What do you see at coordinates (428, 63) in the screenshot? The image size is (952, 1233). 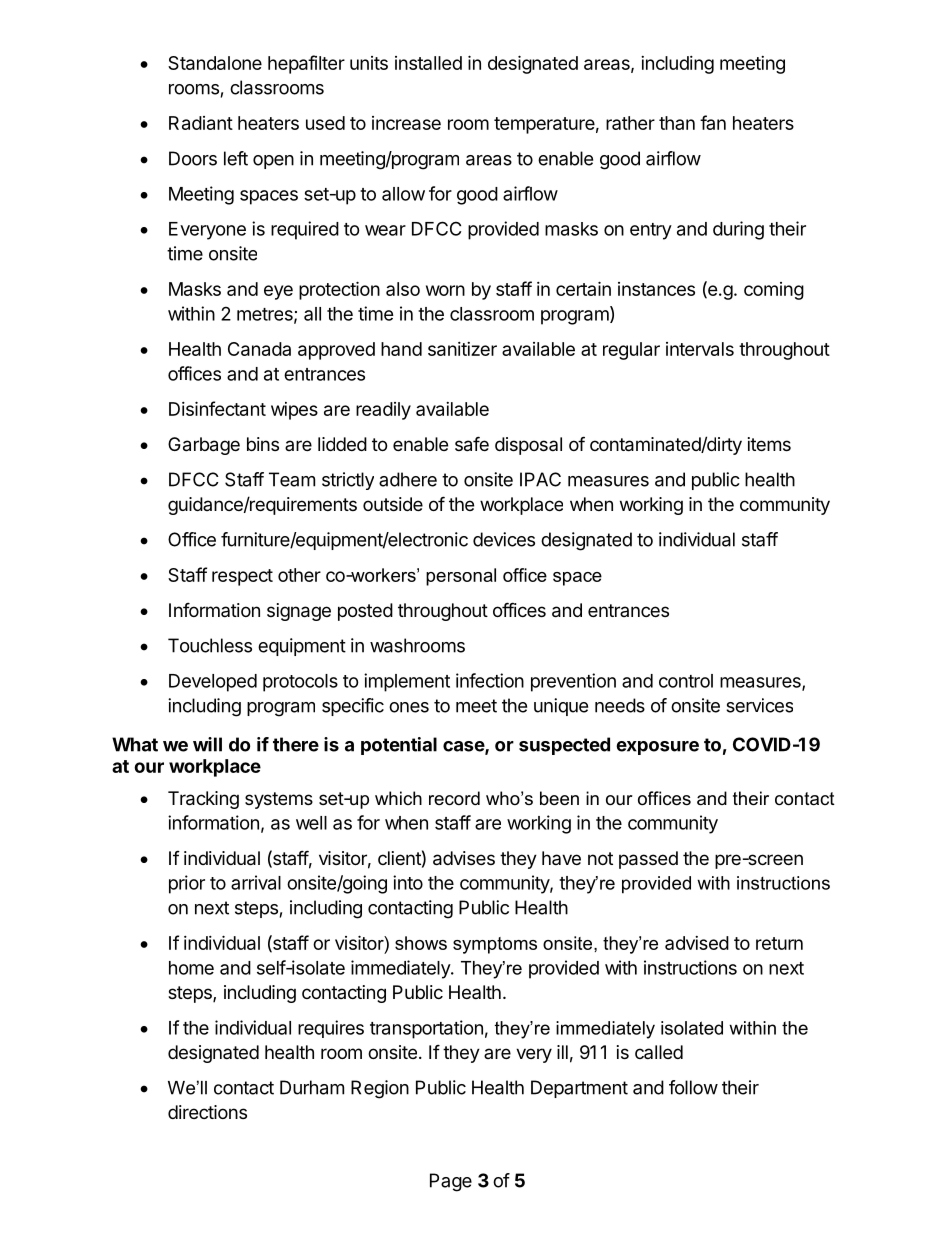 I see `installed` at bounding box center [428, 63].
